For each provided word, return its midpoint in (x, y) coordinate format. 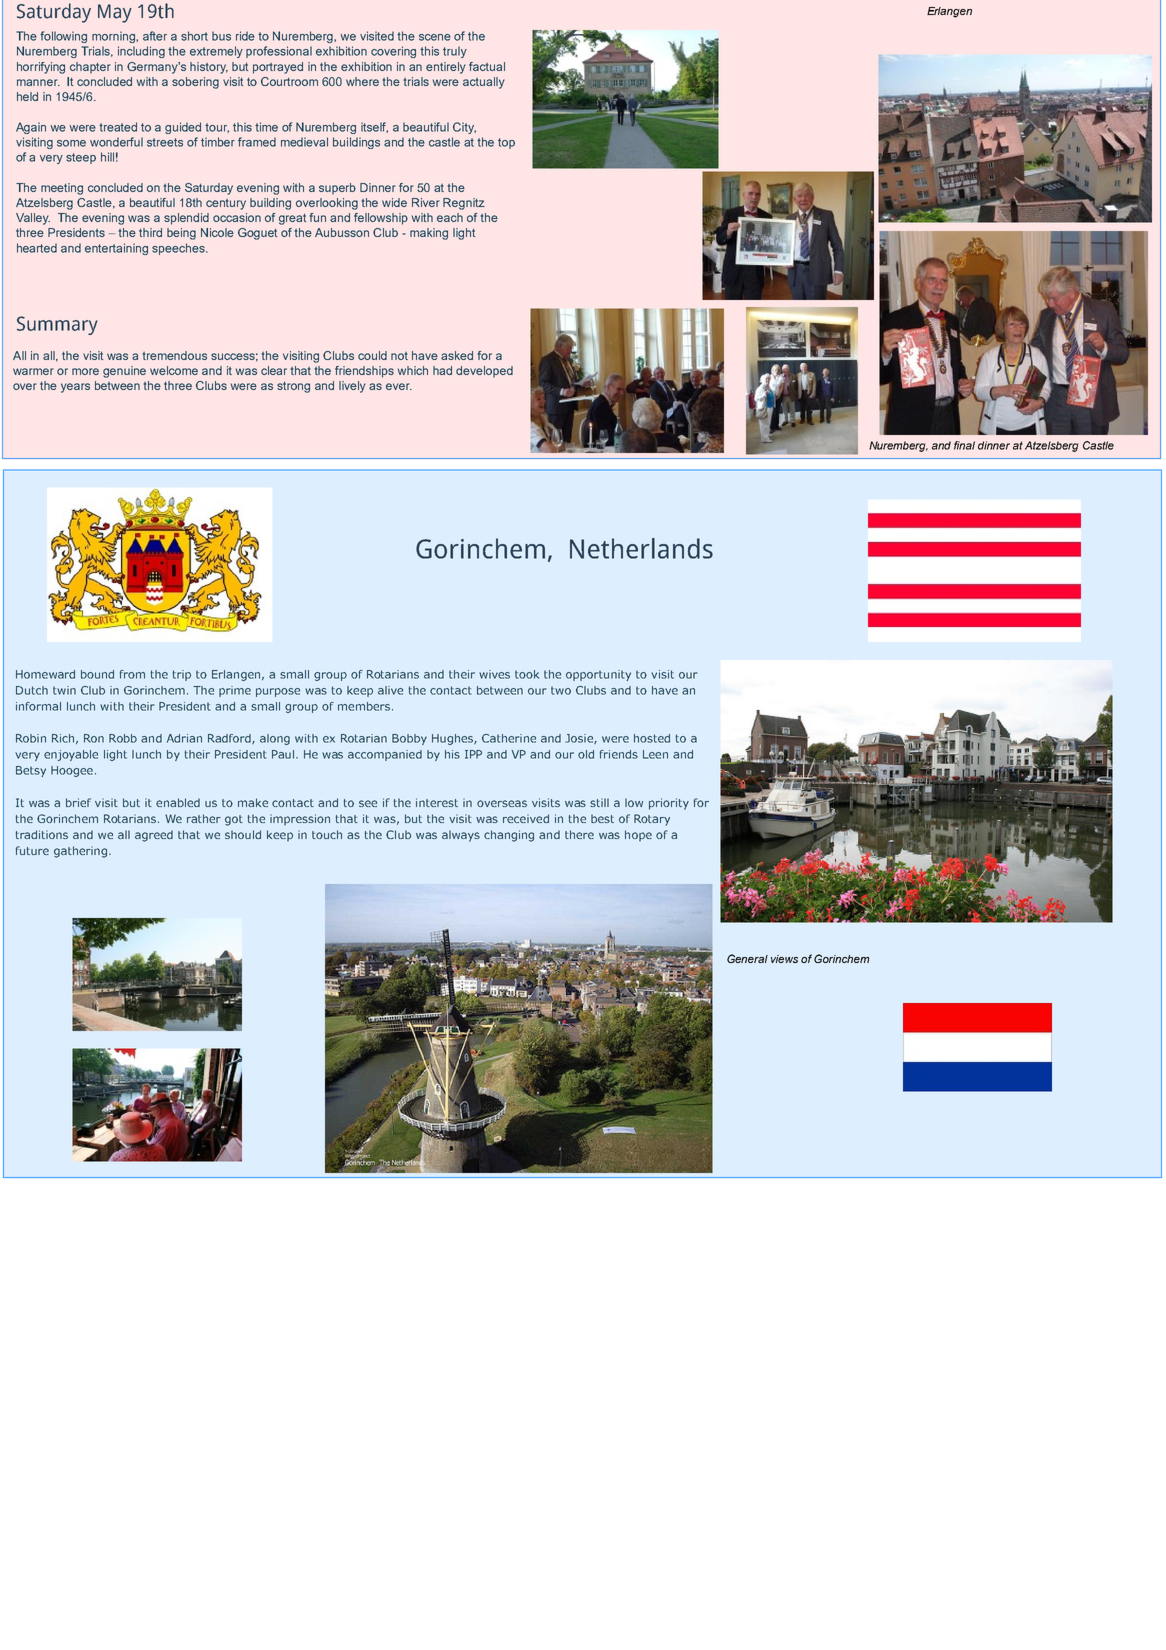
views (784, 959)
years (75, 388)
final (964, 445)
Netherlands (641, 548)
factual (487, 66)
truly (455, 52)
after (155, 36)
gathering (80, 852)
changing (509, 836)
